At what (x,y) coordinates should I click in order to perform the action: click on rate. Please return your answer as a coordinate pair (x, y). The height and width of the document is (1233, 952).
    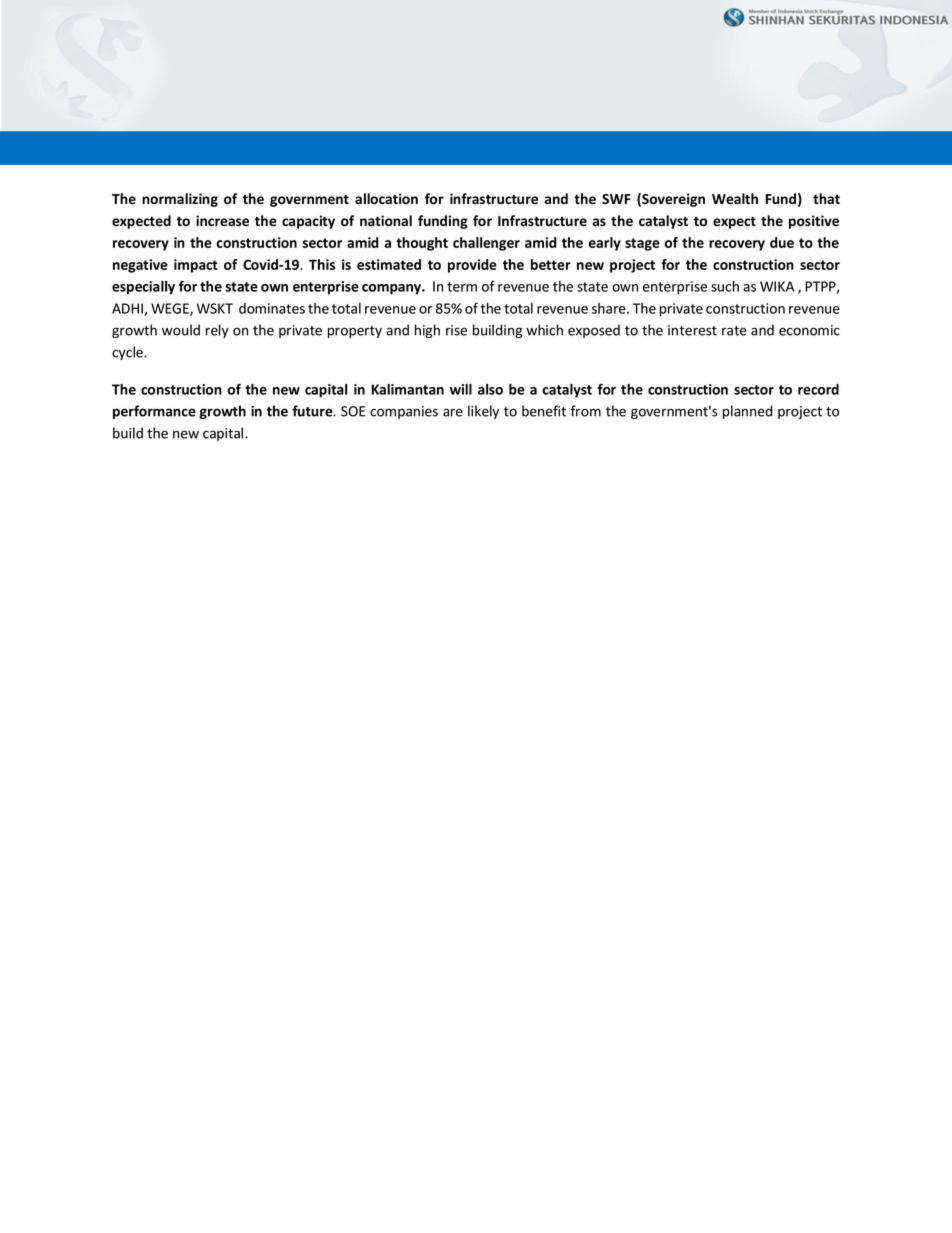
    Looking at the image, I should click on (734, 331).
